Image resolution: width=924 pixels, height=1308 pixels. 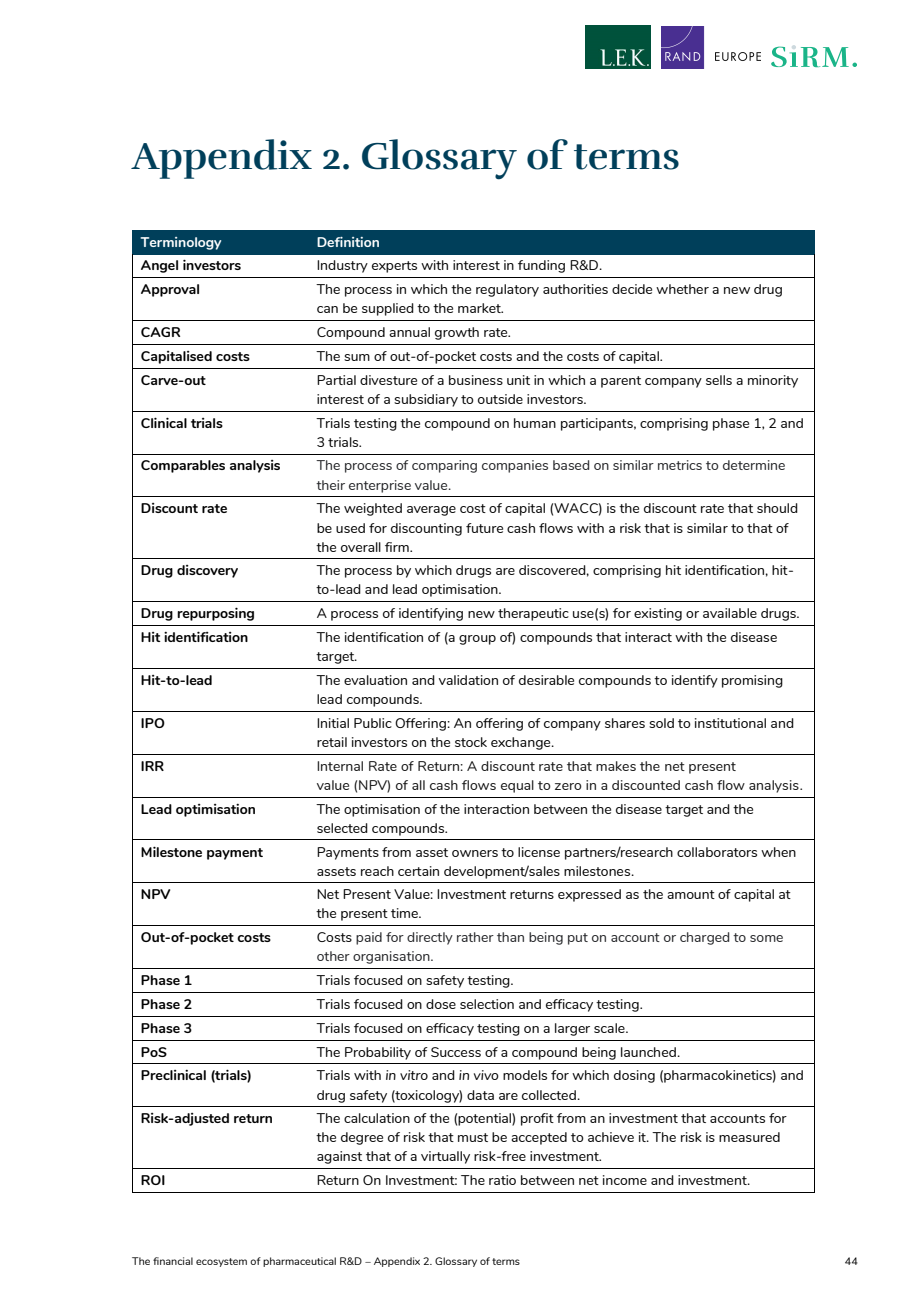 What do you see at coordinates (730, 613) in the screenshot?
I see `available` at bounding box center [730, 613].
